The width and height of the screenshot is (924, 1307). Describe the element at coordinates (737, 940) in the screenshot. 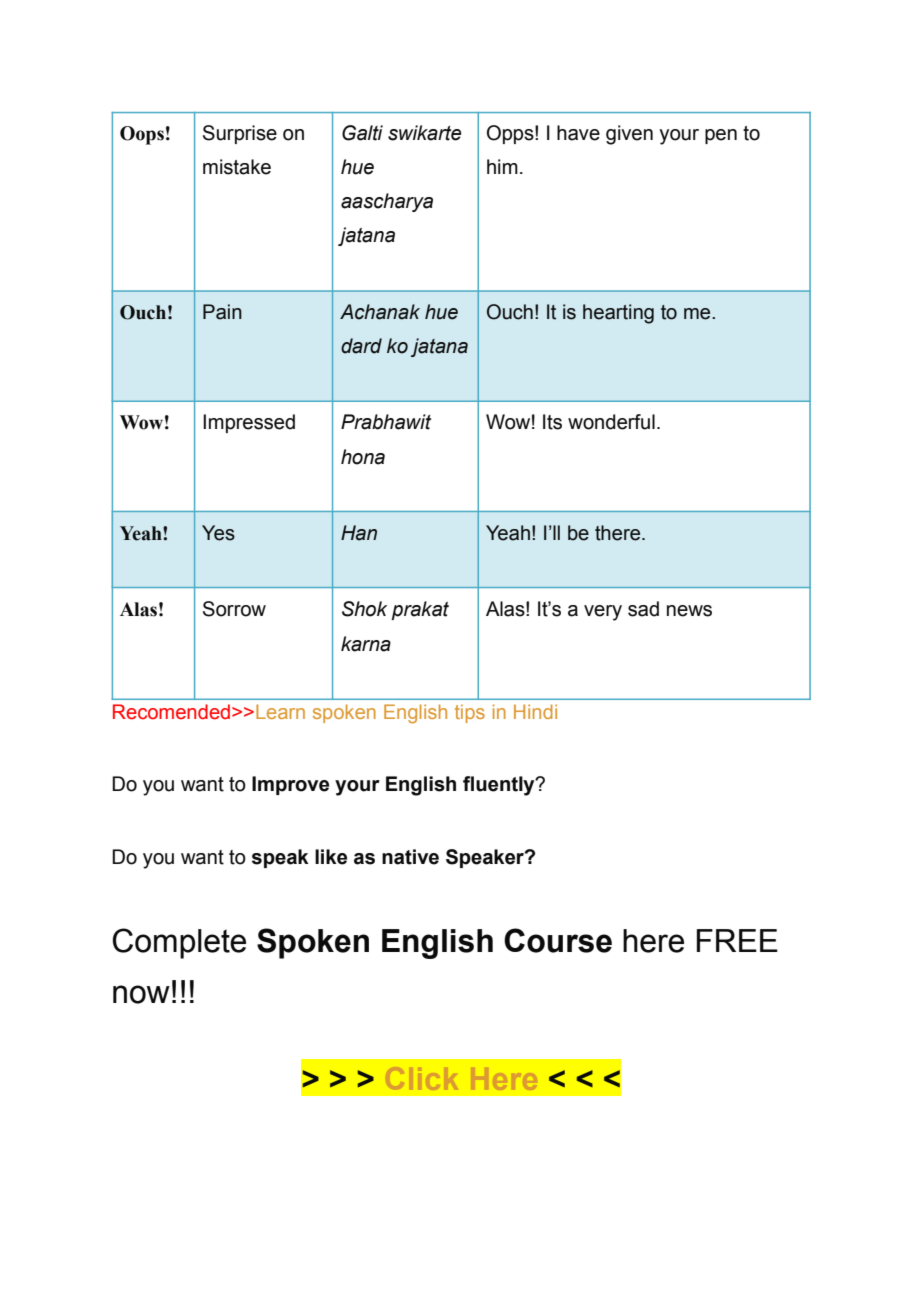

I see `FREE` at that location.
